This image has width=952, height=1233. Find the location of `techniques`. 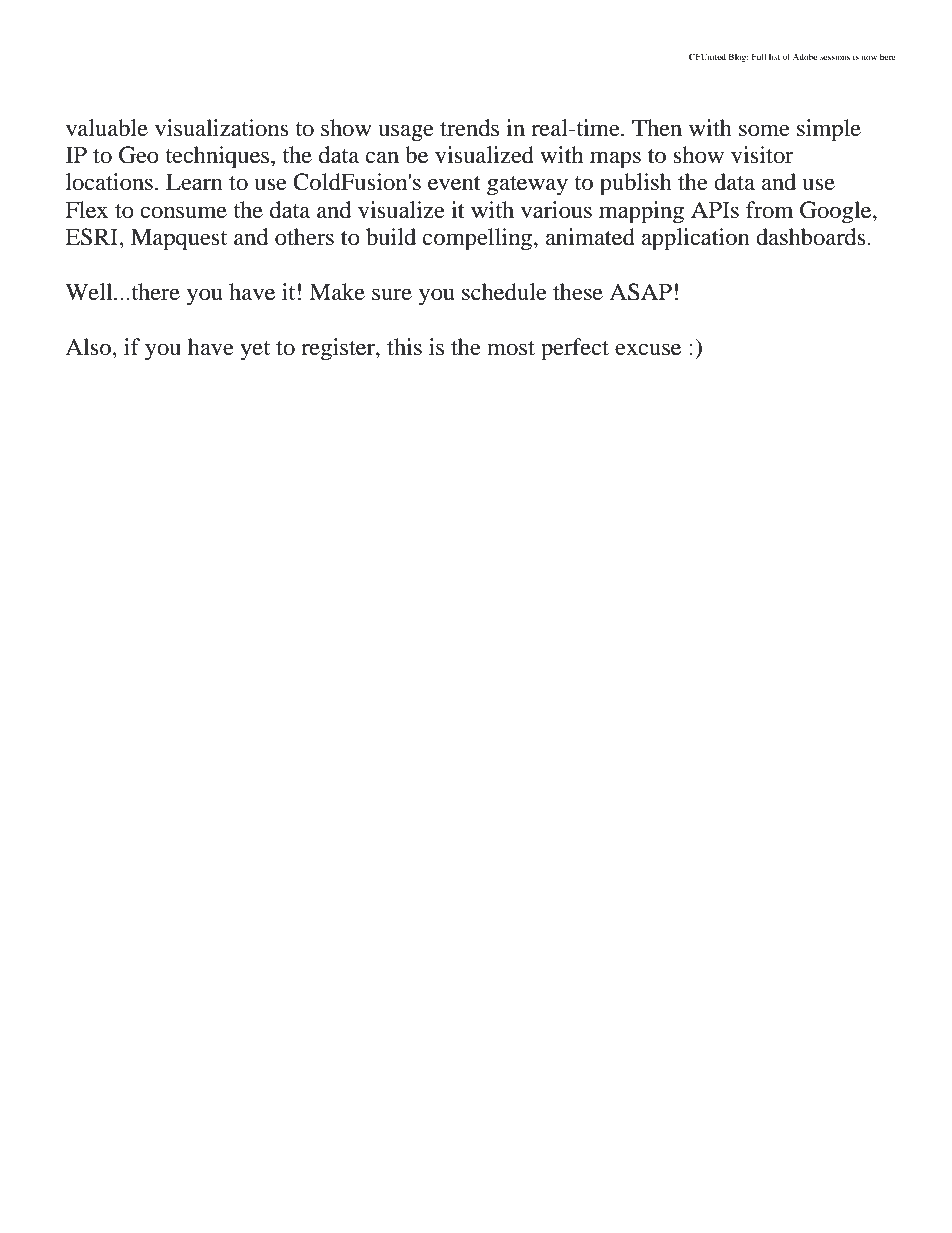

techniques is located at coordinates (218, 157).
